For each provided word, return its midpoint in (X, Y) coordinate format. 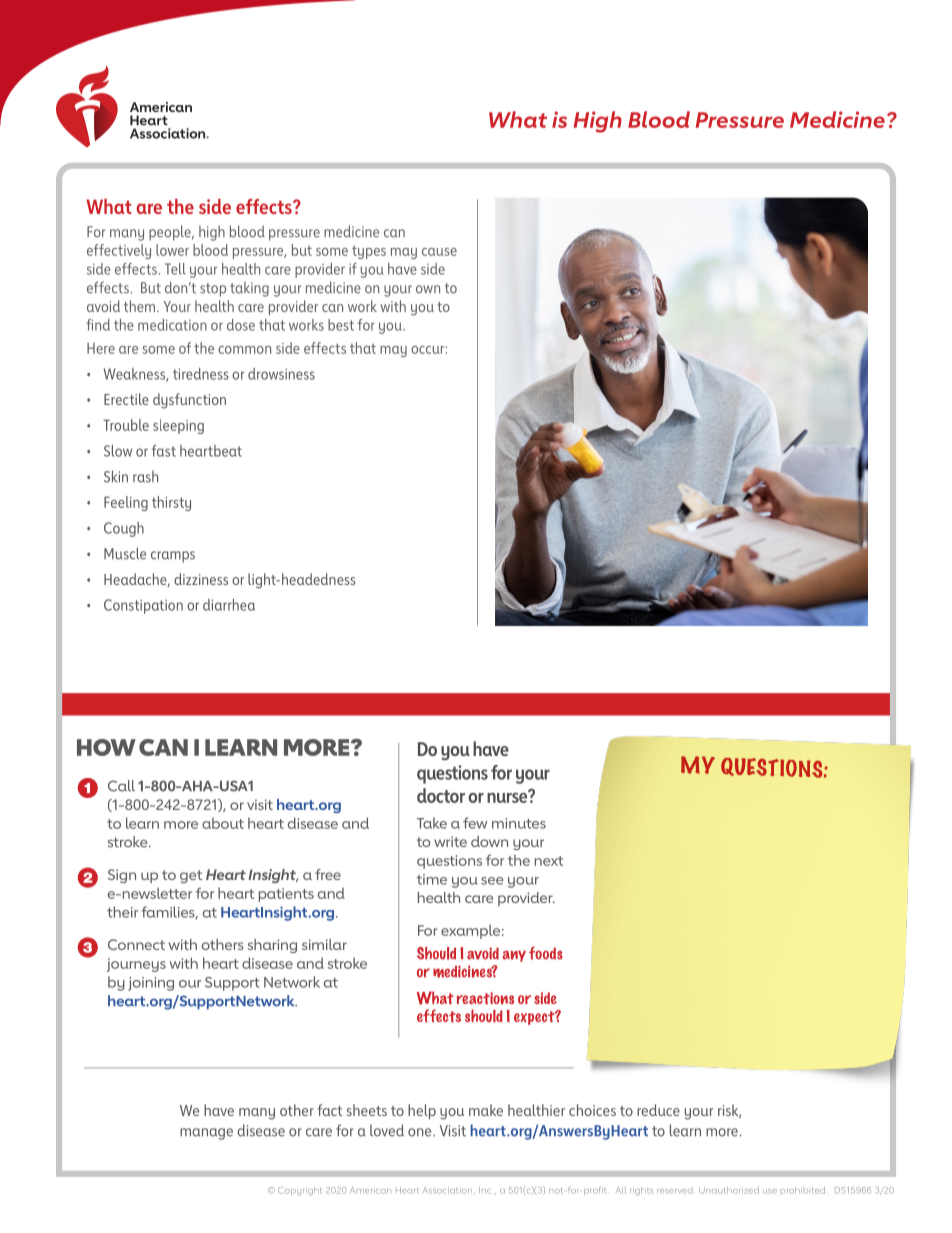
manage (206, 1134)
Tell (175, 269)
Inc (485, 1190)
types (369, 252)
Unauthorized (729, 1190)
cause (439, 252)
